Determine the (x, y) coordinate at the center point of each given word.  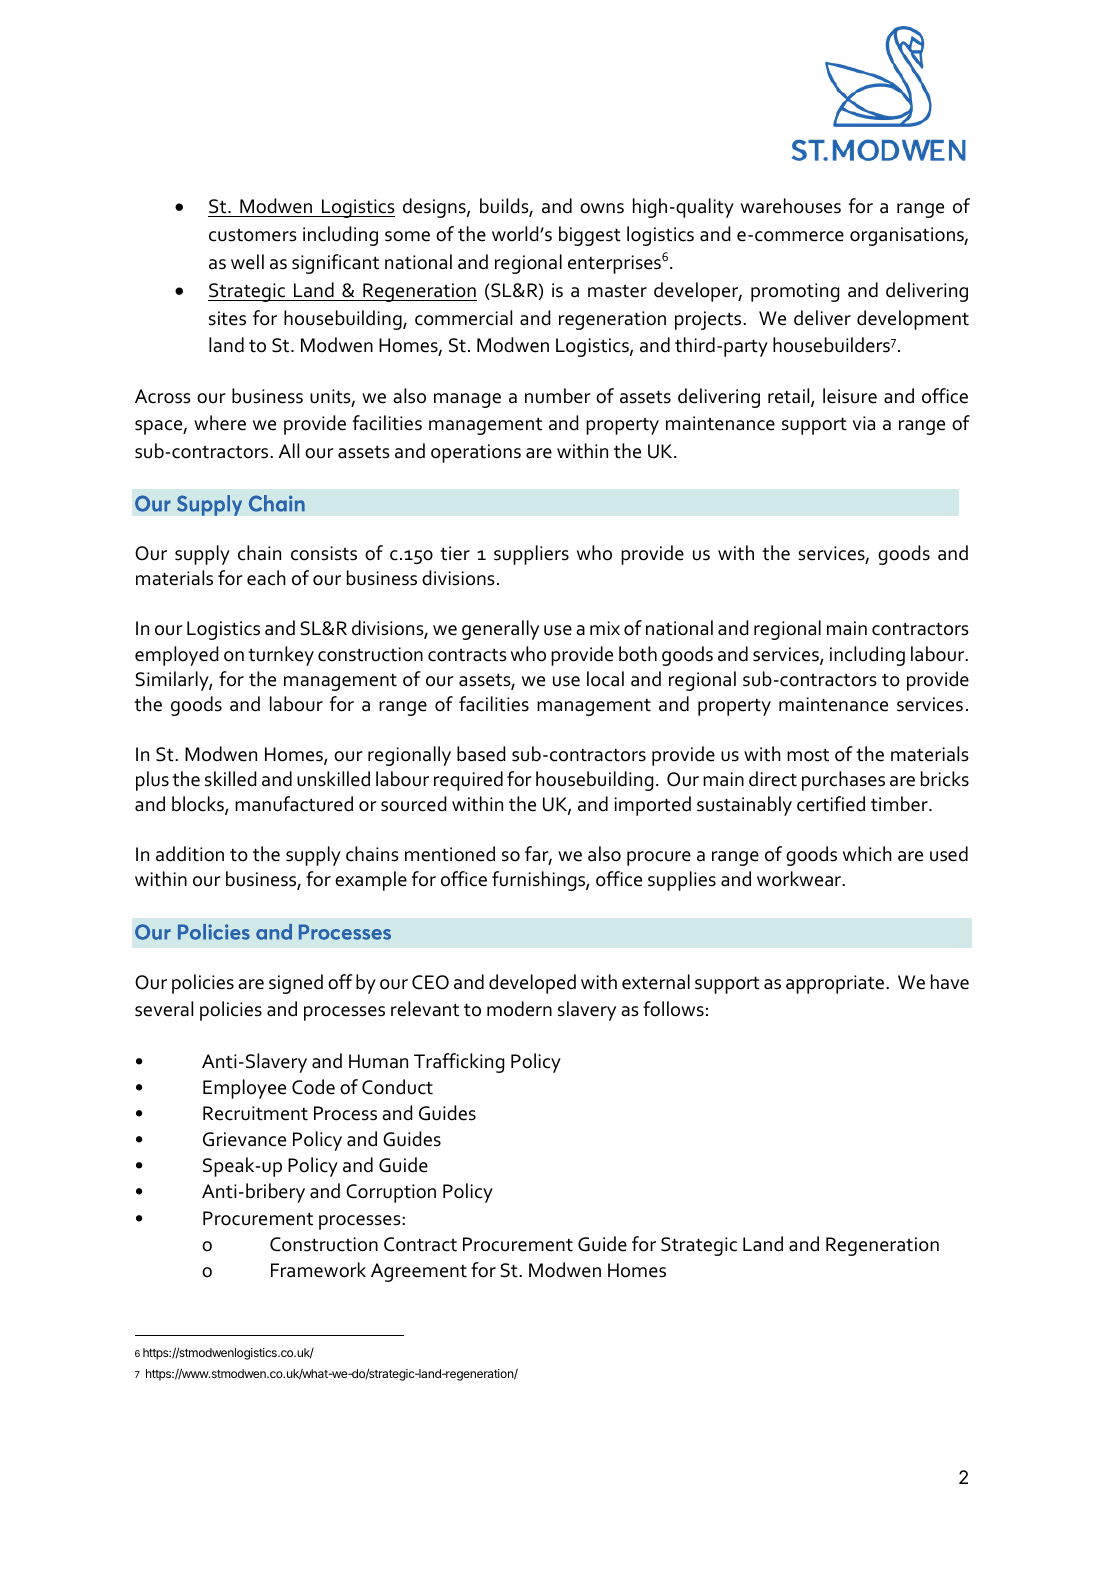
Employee (244, 1089)
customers (253, 235)
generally (500, 630)
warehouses (791, 206)
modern (519, 1009)
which (867, 854)
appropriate (835, 984)
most (808, 755)
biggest (590, 236)
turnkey (281, 656)
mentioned (450, 854)
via (864, 423)
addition (190, 854)
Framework (318, 1270)
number (558, 396)
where (220, 423)
